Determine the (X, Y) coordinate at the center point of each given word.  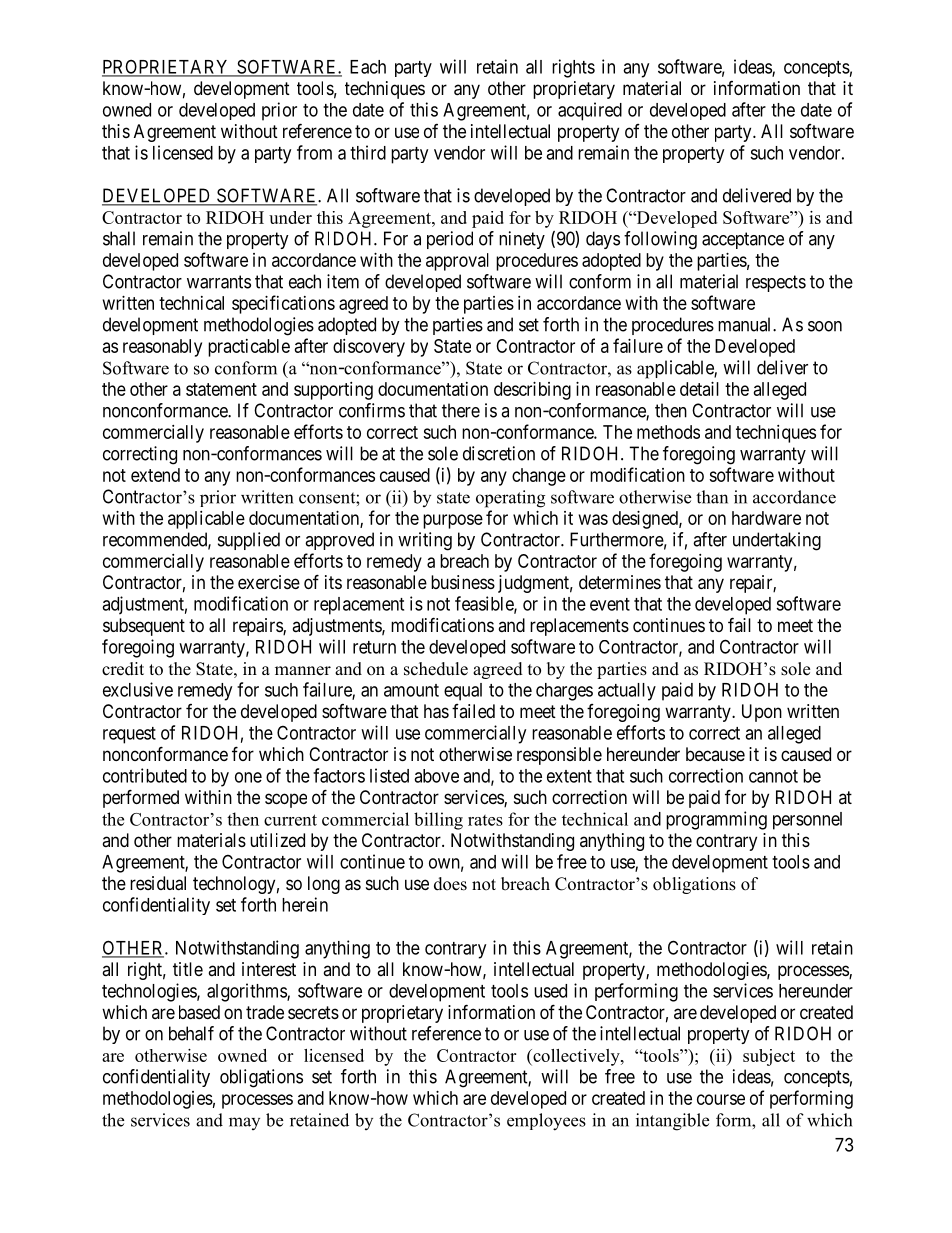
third (368, 152)
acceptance (743, 240)
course (721, 1099)
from (314, 152)
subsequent (144, 627)
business (463, 582)
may (244, 1123)
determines (620, 582)
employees (546, 1122)
